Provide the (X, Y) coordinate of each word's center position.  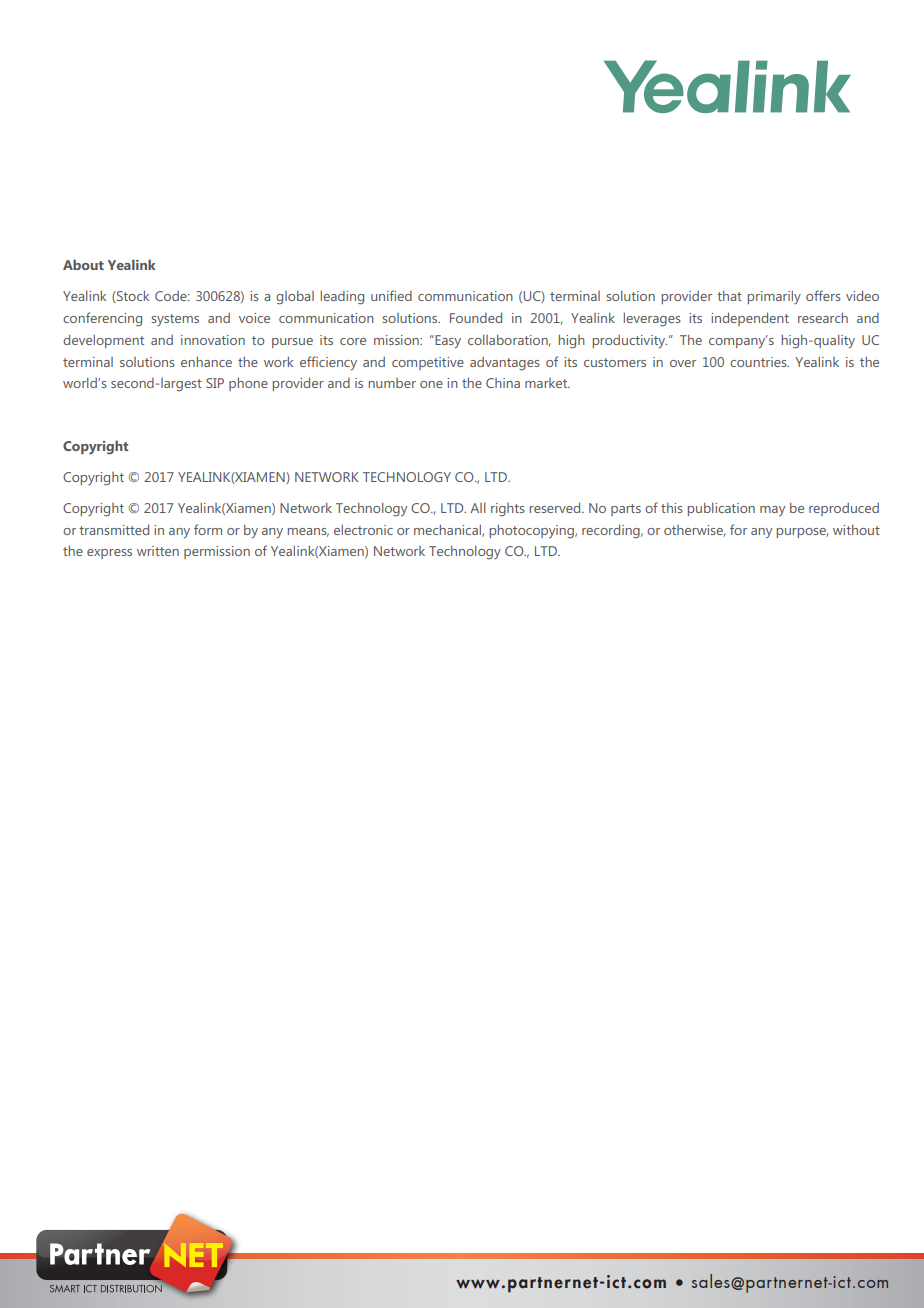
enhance (206, 361)
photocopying (533, 531)
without (856, 529)
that (729, 295)
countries (759, 362)
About (83, 264)
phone (248, 384)
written (158, 551)
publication (721, 509)
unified (391, 295)
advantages (505, 364)
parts (626, 510)
